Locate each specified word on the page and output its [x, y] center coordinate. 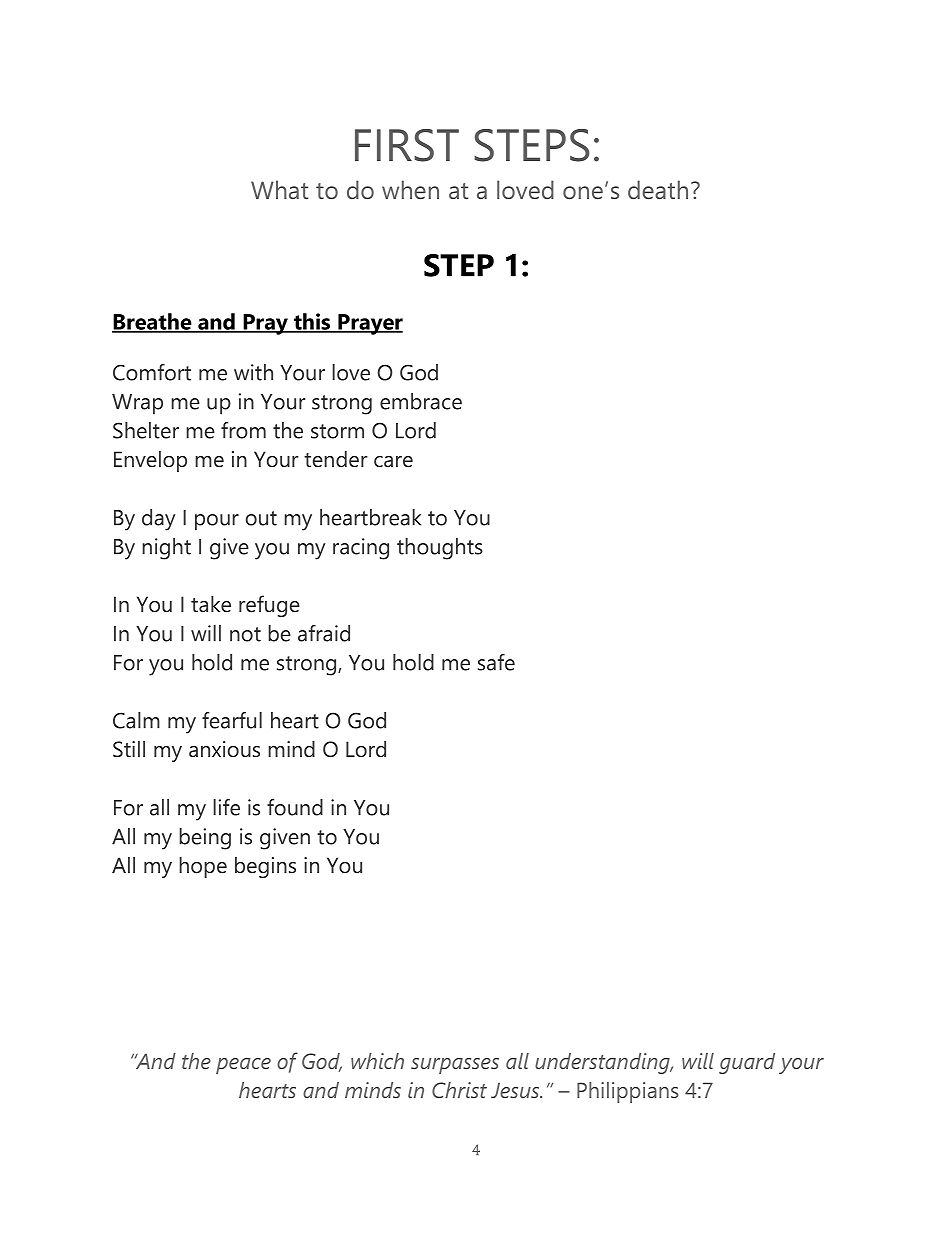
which [377, 1061]
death [658, 189]
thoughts [440, 549]
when [410, 189]
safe [496, 662]
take [211, 604]
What [279, 189]
